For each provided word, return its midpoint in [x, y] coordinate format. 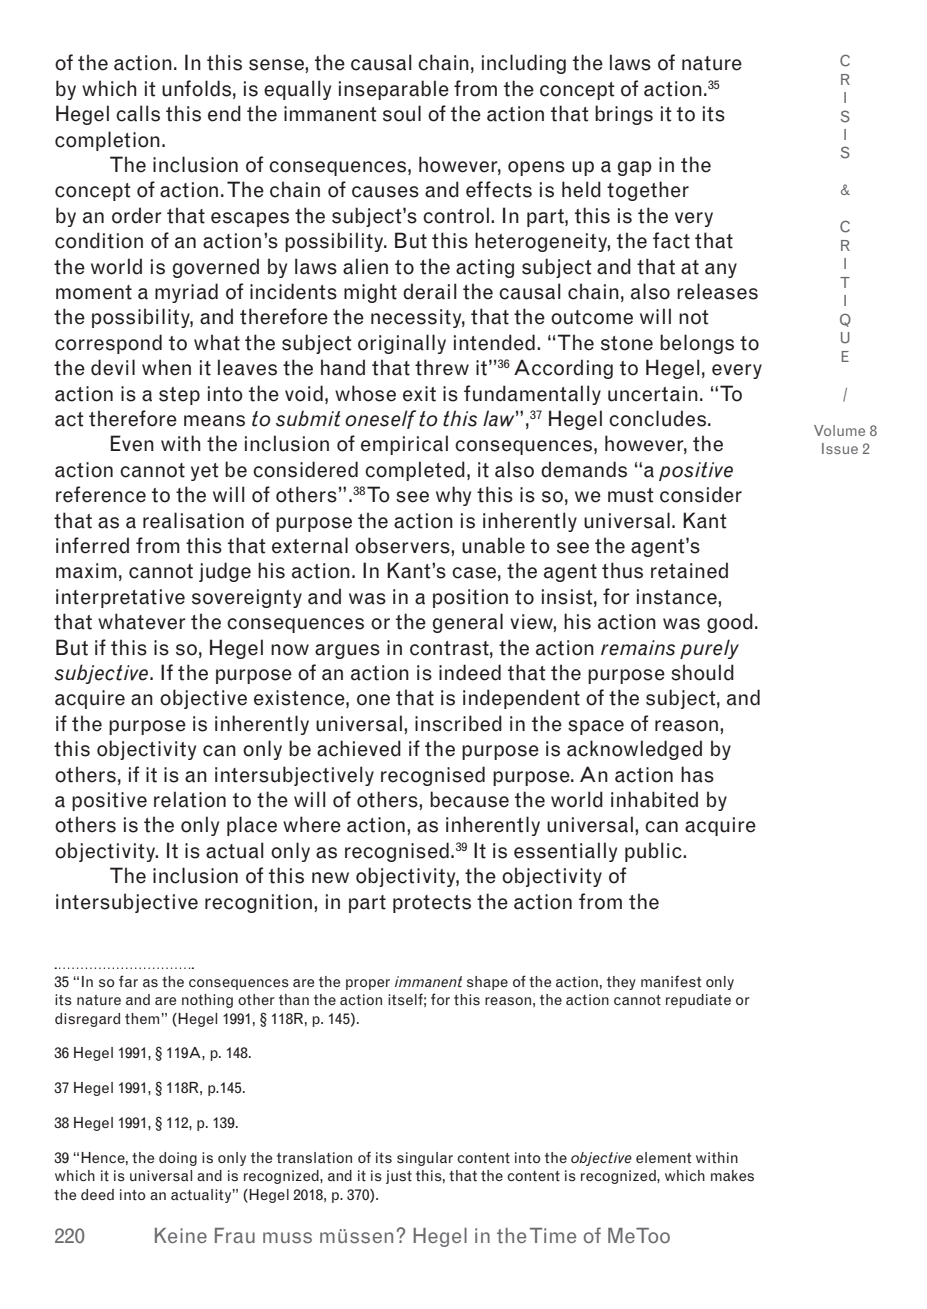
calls [138, 113]
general [468, 623]
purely [709, 649]
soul [402, 113]
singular [425, 1159]
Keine [181, 1235]
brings [624, 115]
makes [732, 1176]
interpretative [120, 598]
